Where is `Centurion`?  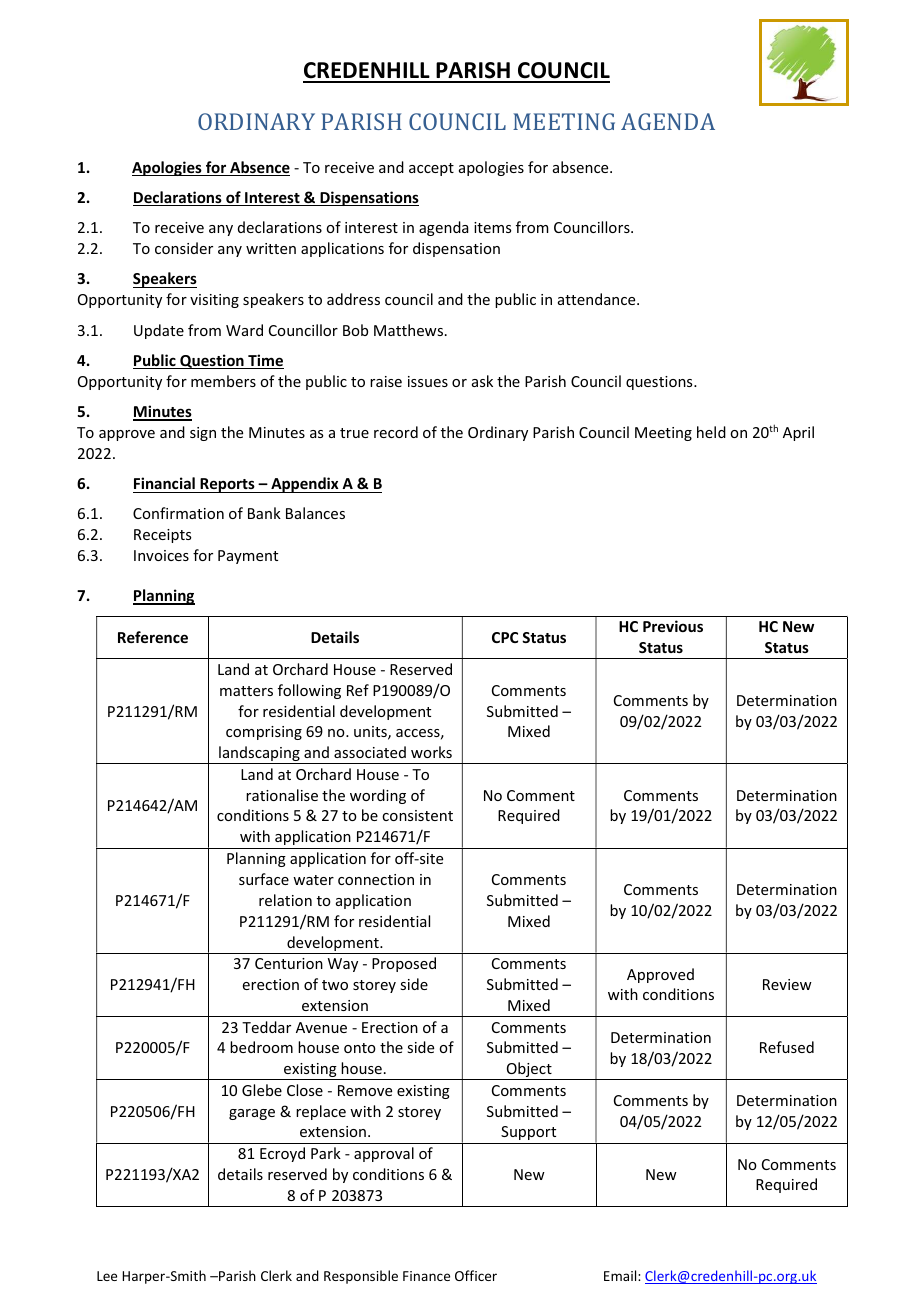
Centurion is located at coordinates (289, 963).
